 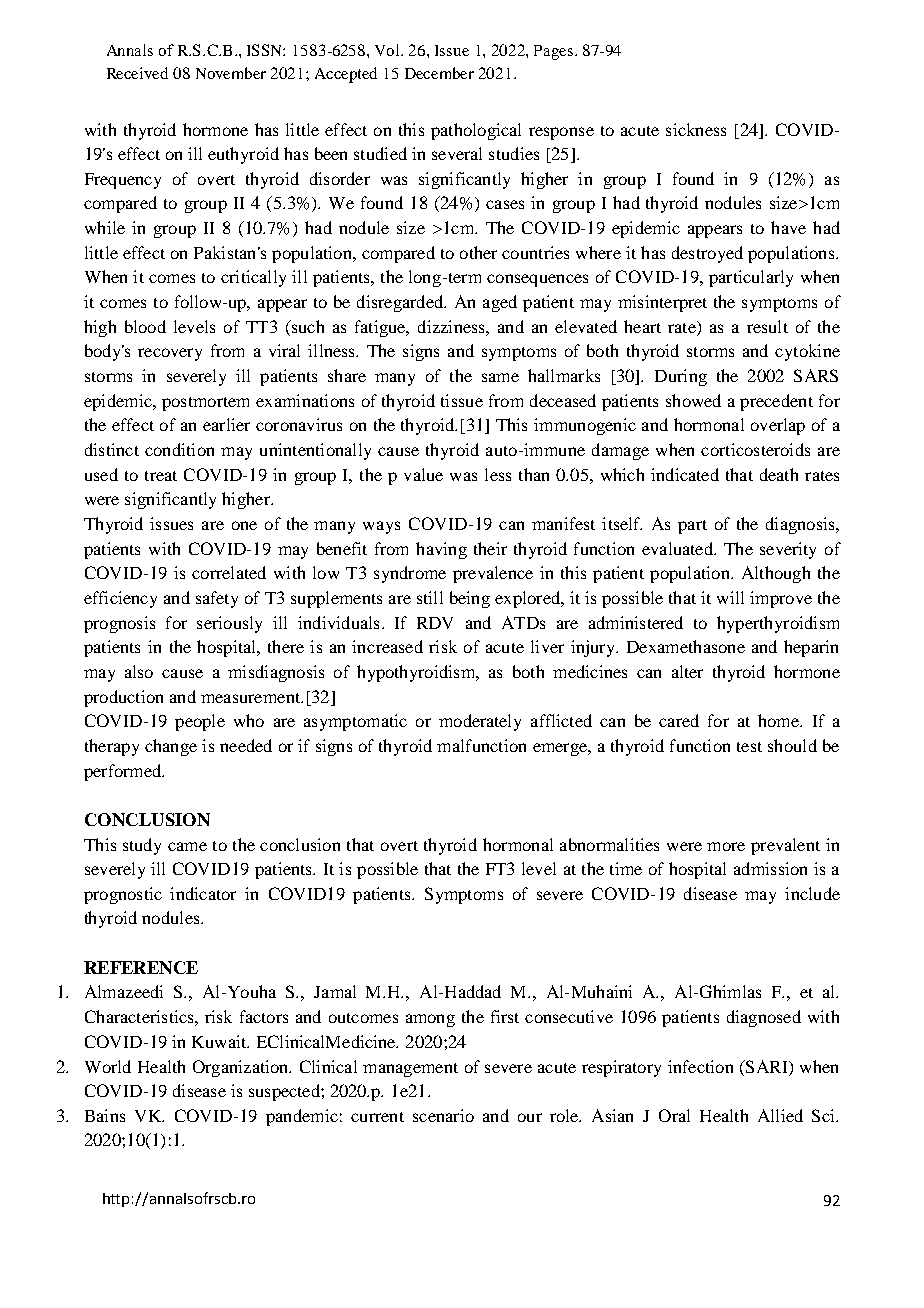 I want to click on Organization, so click(x=242, y=1068).
